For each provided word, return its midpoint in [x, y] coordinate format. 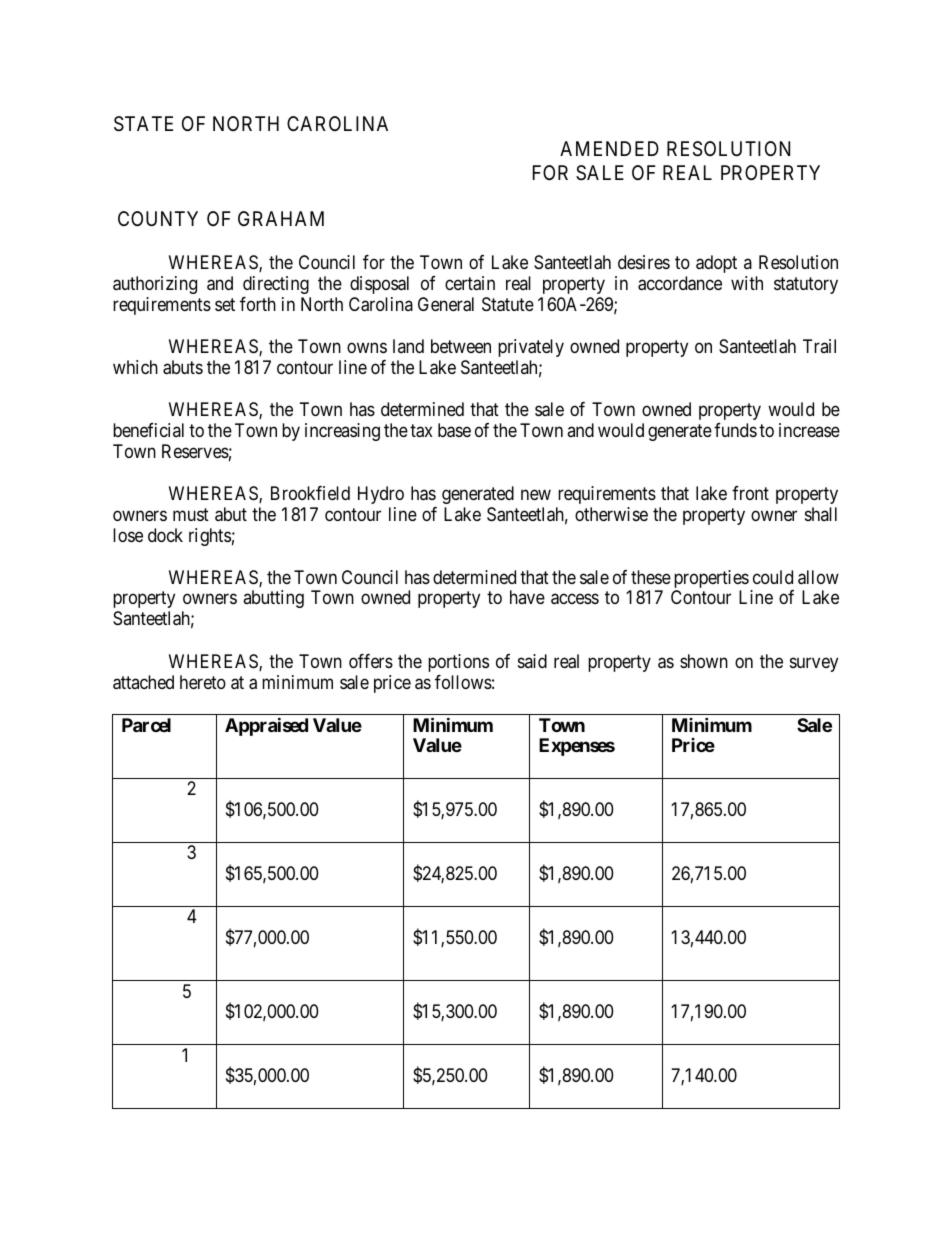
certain [470, 283]
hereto [203, 682]
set [225, 304]
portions [458, 663]
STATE [143, 124]
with [747, 283]
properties [711, 580]
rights [210, 537]
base [454, 430]
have [527, 597]
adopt [716, 264]
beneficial [148, 430]
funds [735, 430]
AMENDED [609, 148]
